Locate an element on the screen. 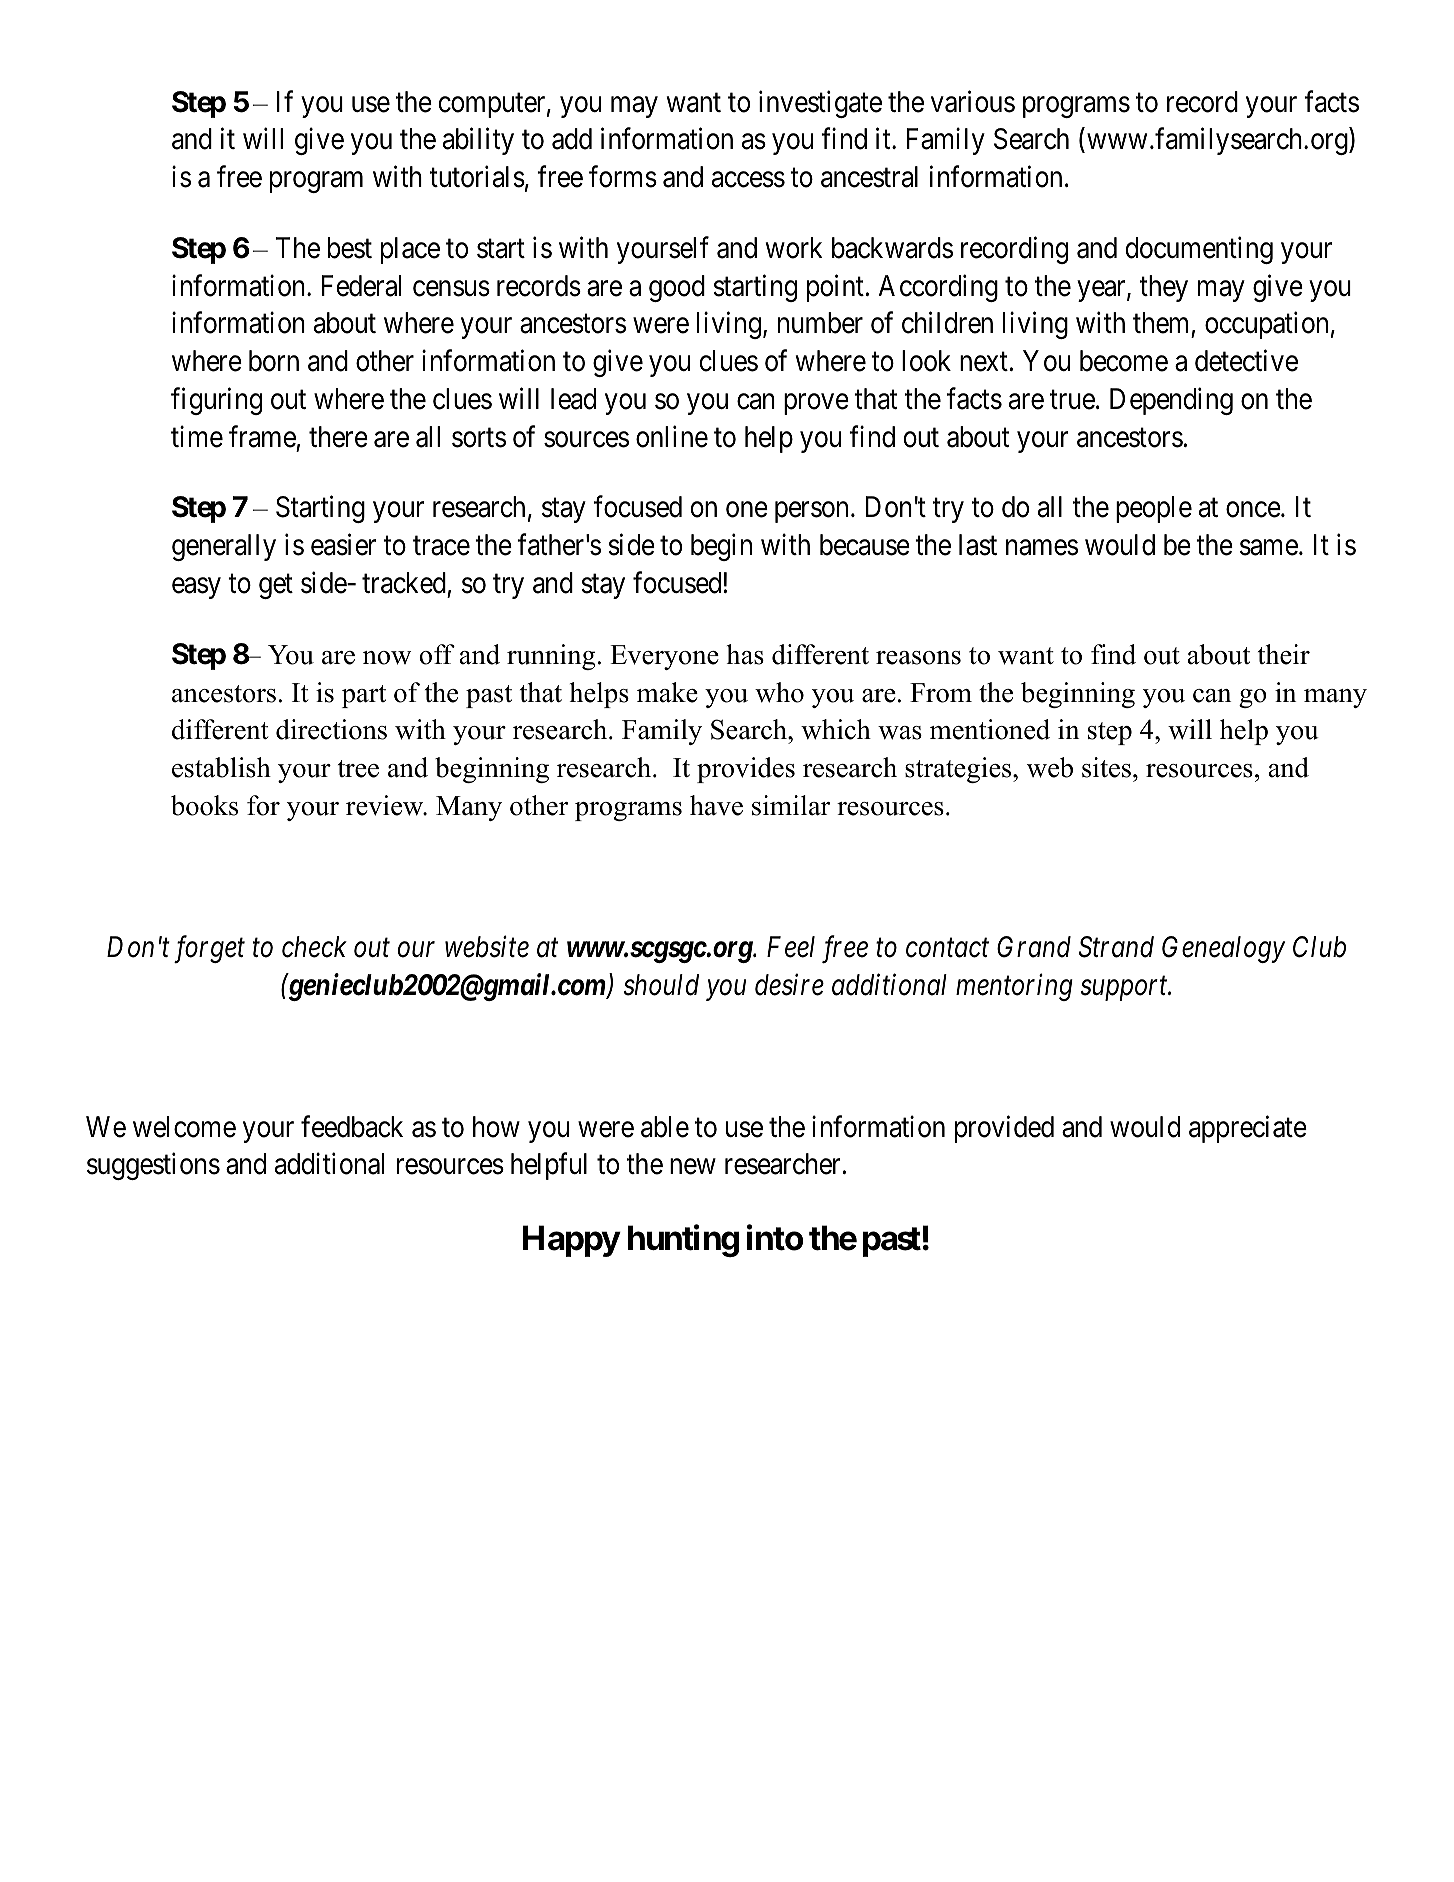 The image size is (1454, 1882). provides is located at coordinates (746, 770).
